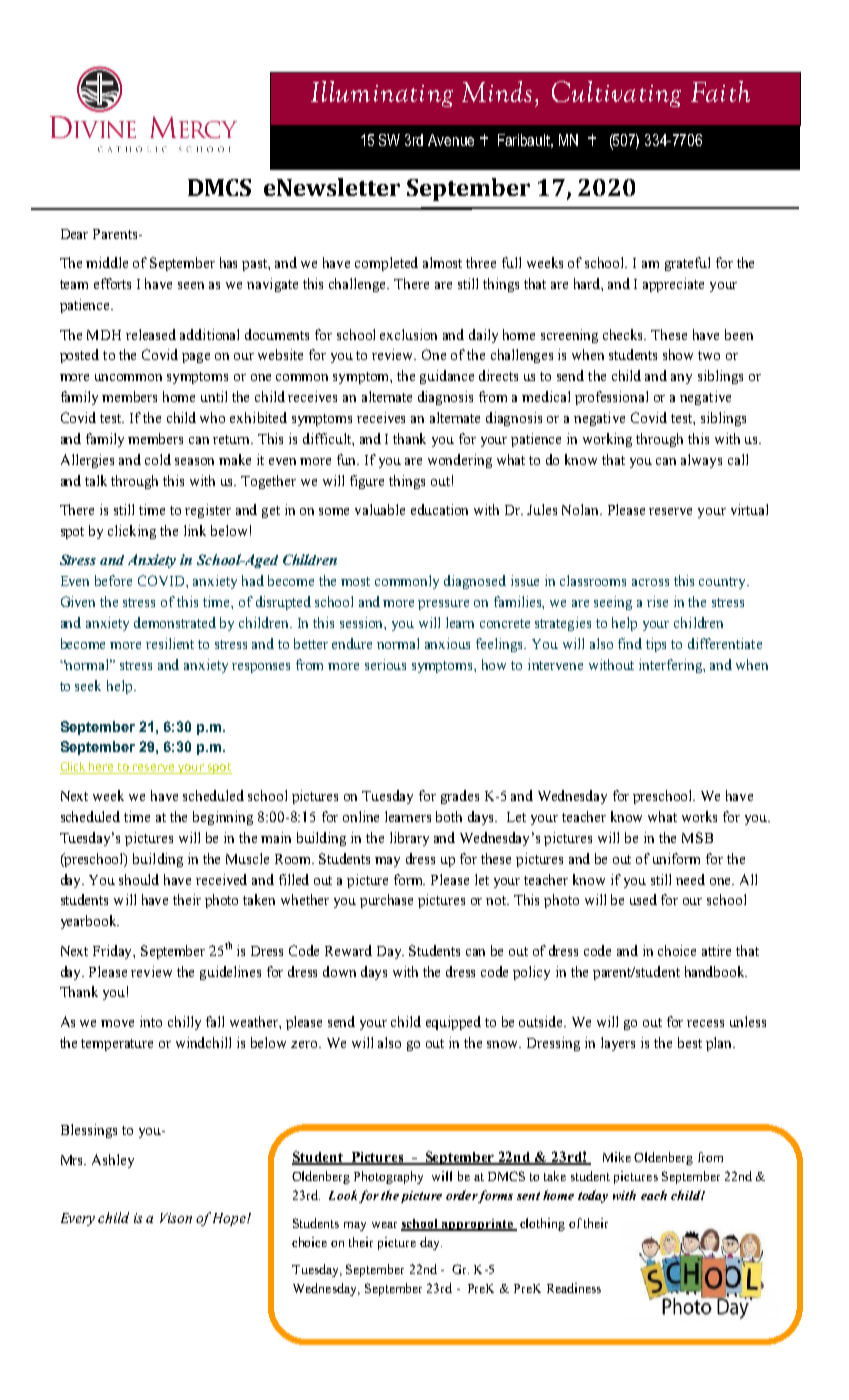  What do you see at coordinates (384, 1225) in the screenshot?
I see `wear` at bounding box center [384, 1225].
